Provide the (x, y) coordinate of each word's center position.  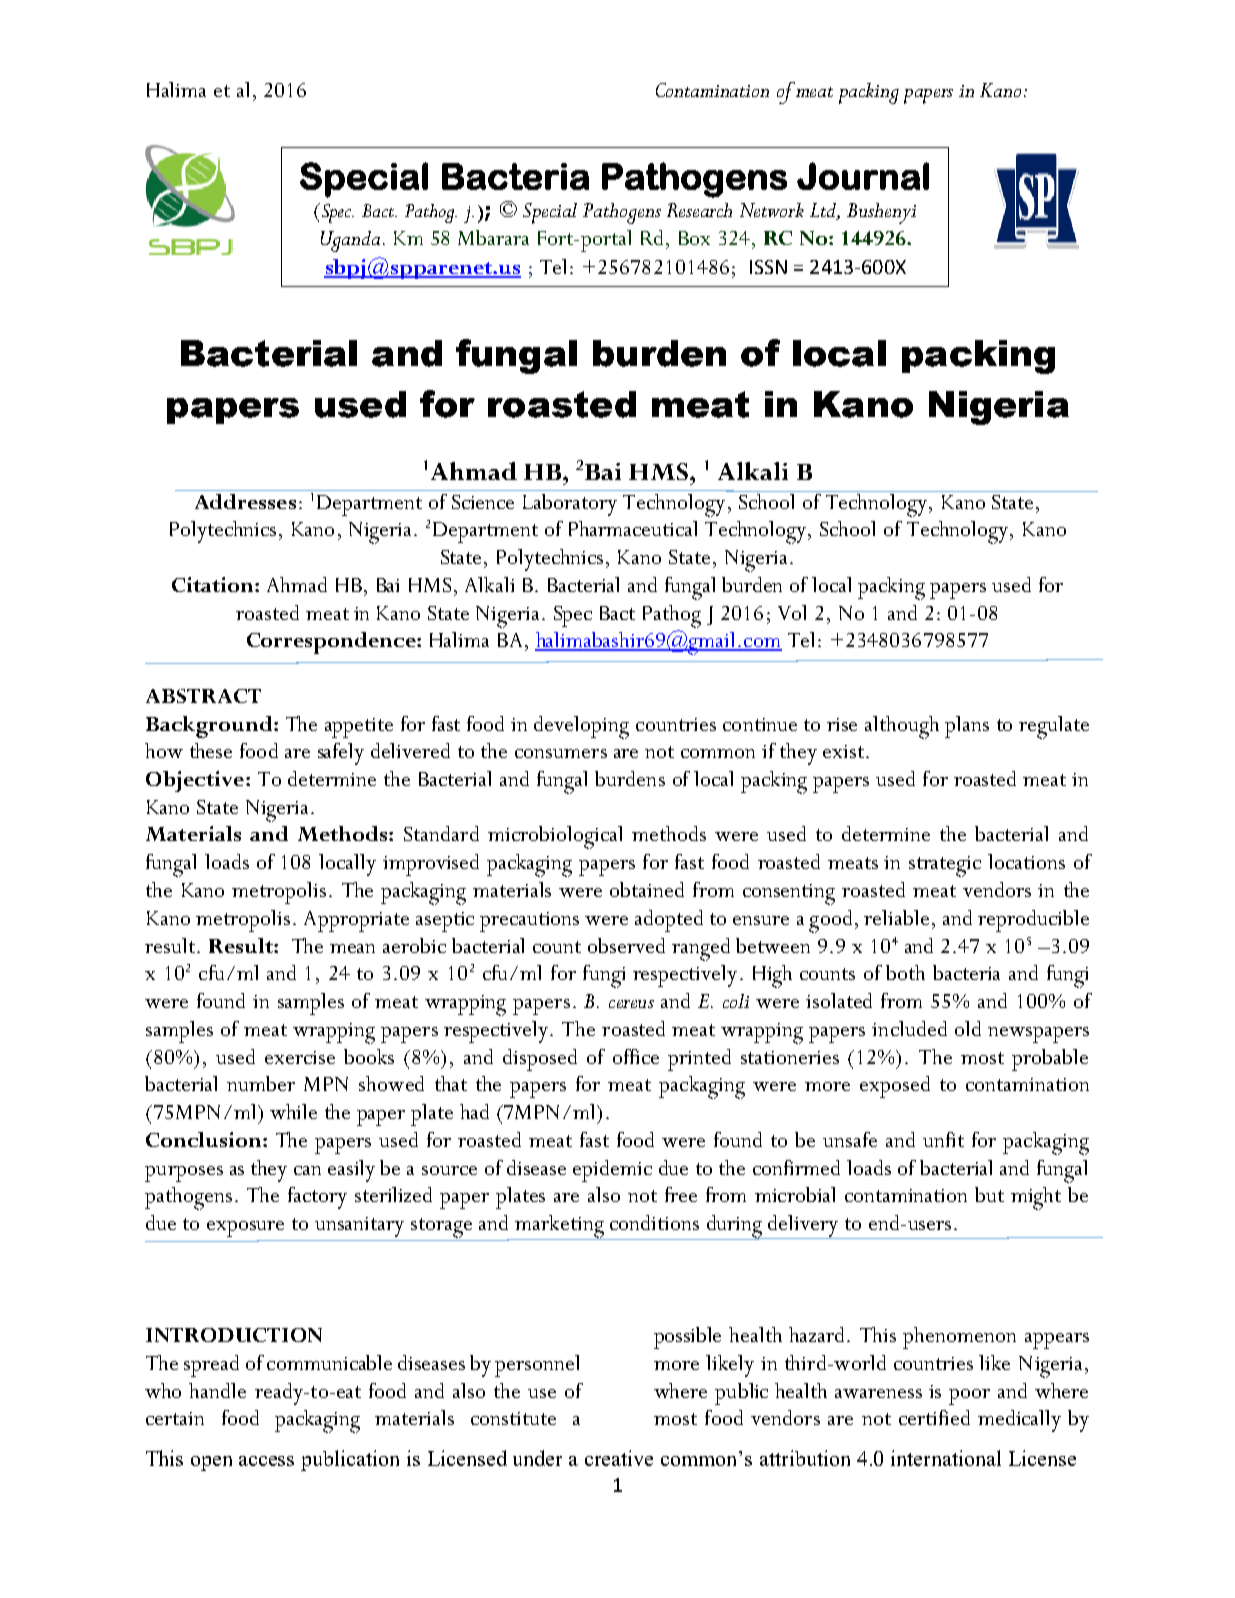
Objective (195, 781)
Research (699, 210)
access (266, 1461)
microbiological (555, 837)
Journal (863, 176)
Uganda (350, 241)
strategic (945, 866)
